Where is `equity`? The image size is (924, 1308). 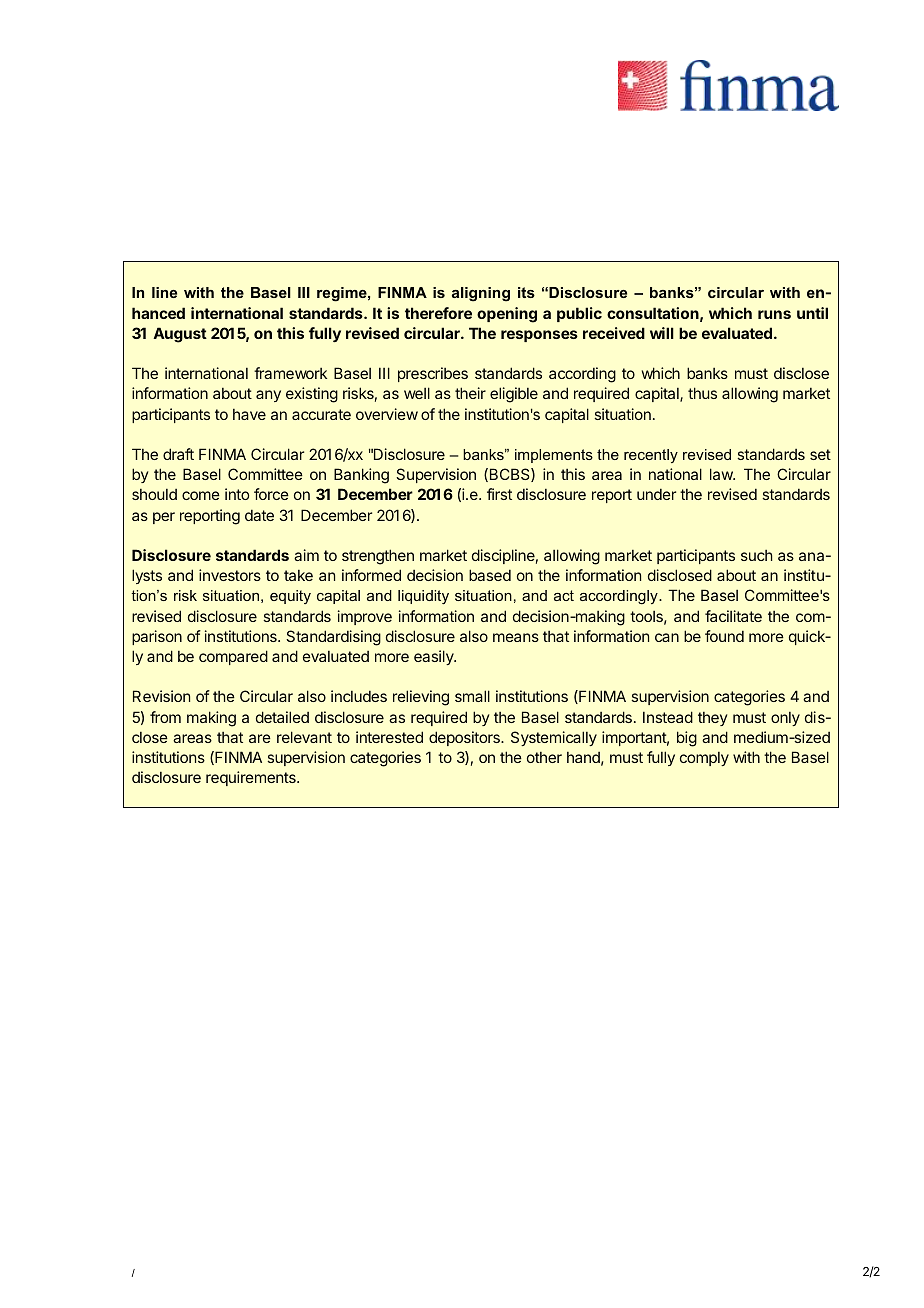
equity is located at coordinates (290, 597).
